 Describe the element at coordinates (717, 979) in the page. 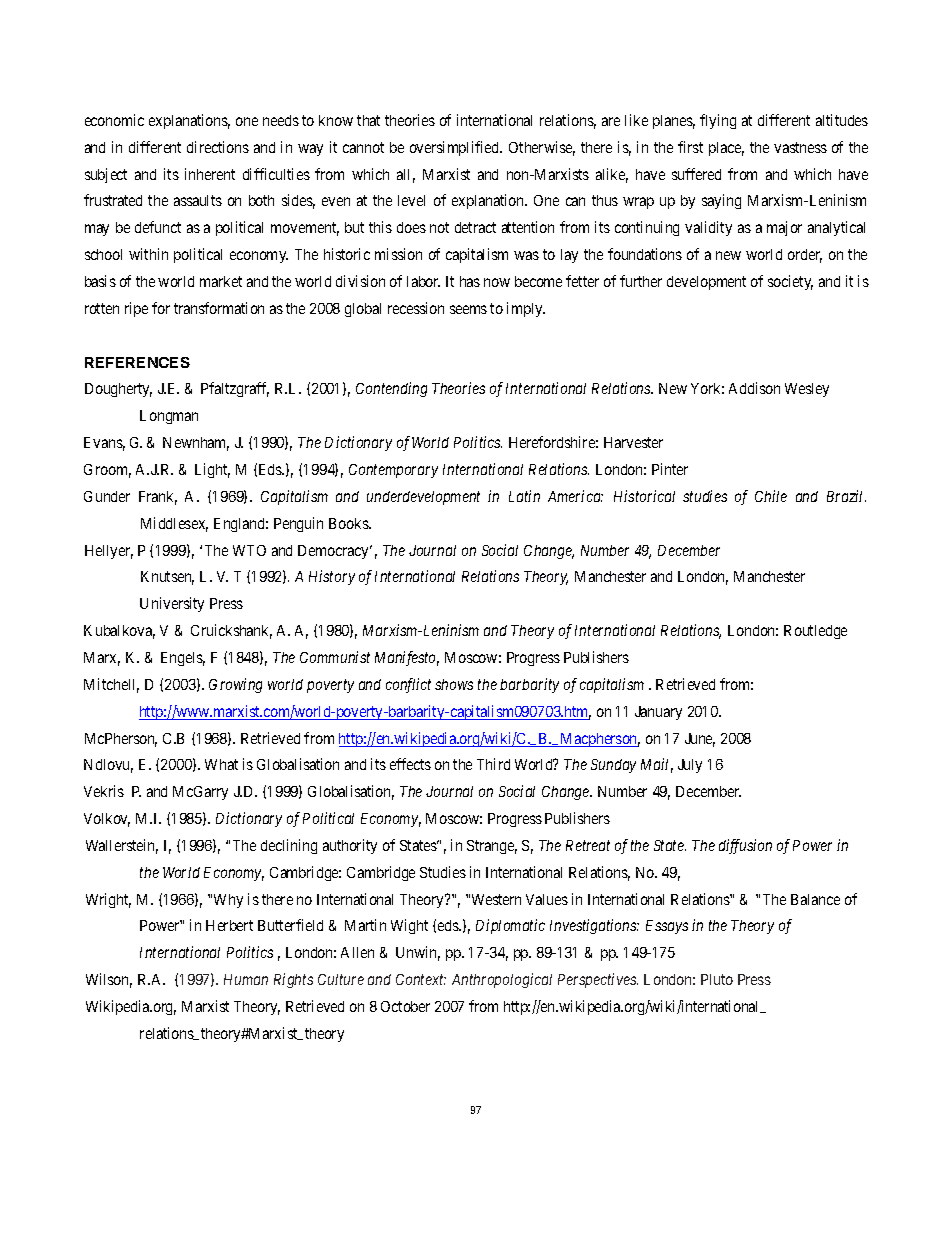

I see `Pluto` at that location.
